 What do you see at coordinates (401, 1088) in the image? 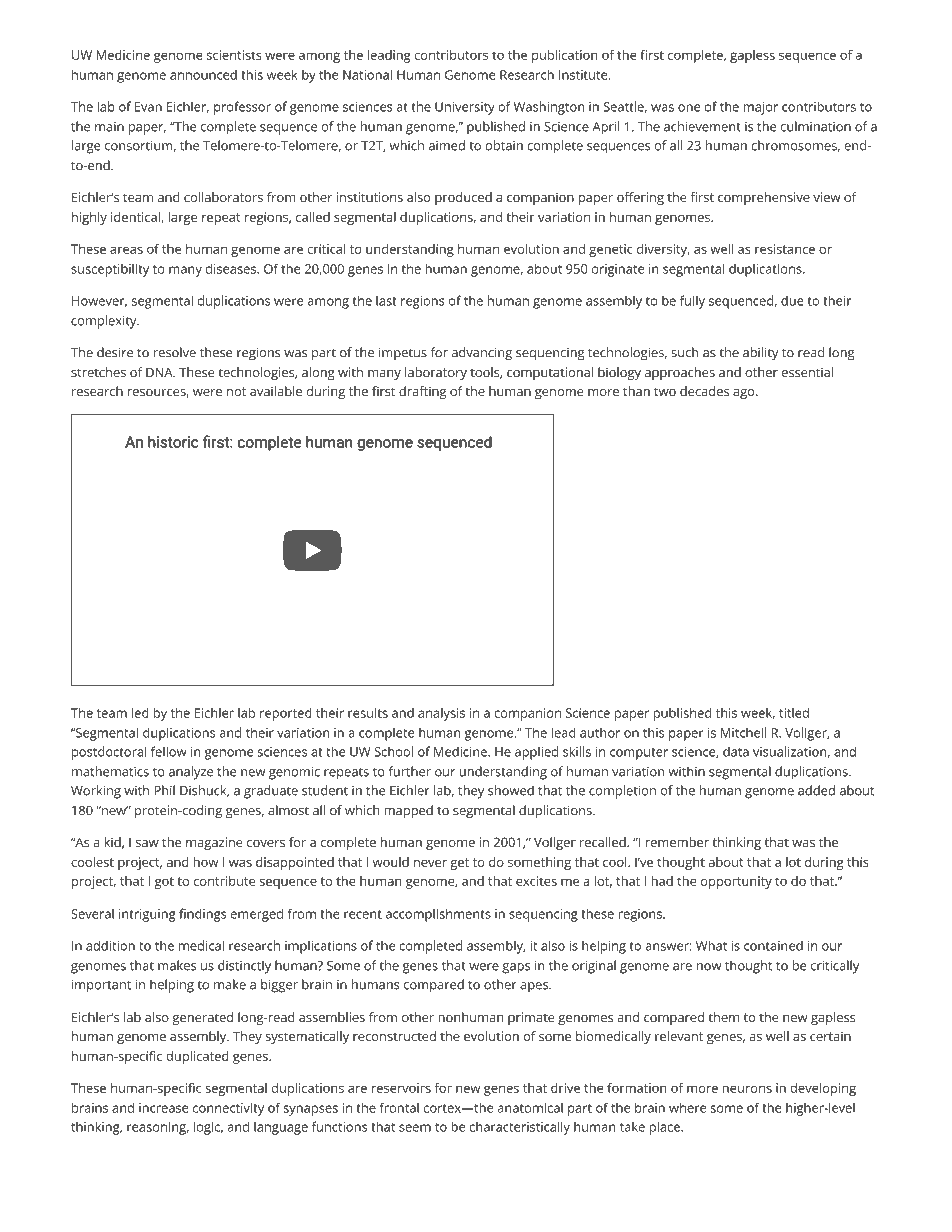
I see `reservoirs` at bounding box center [401, 1088].
